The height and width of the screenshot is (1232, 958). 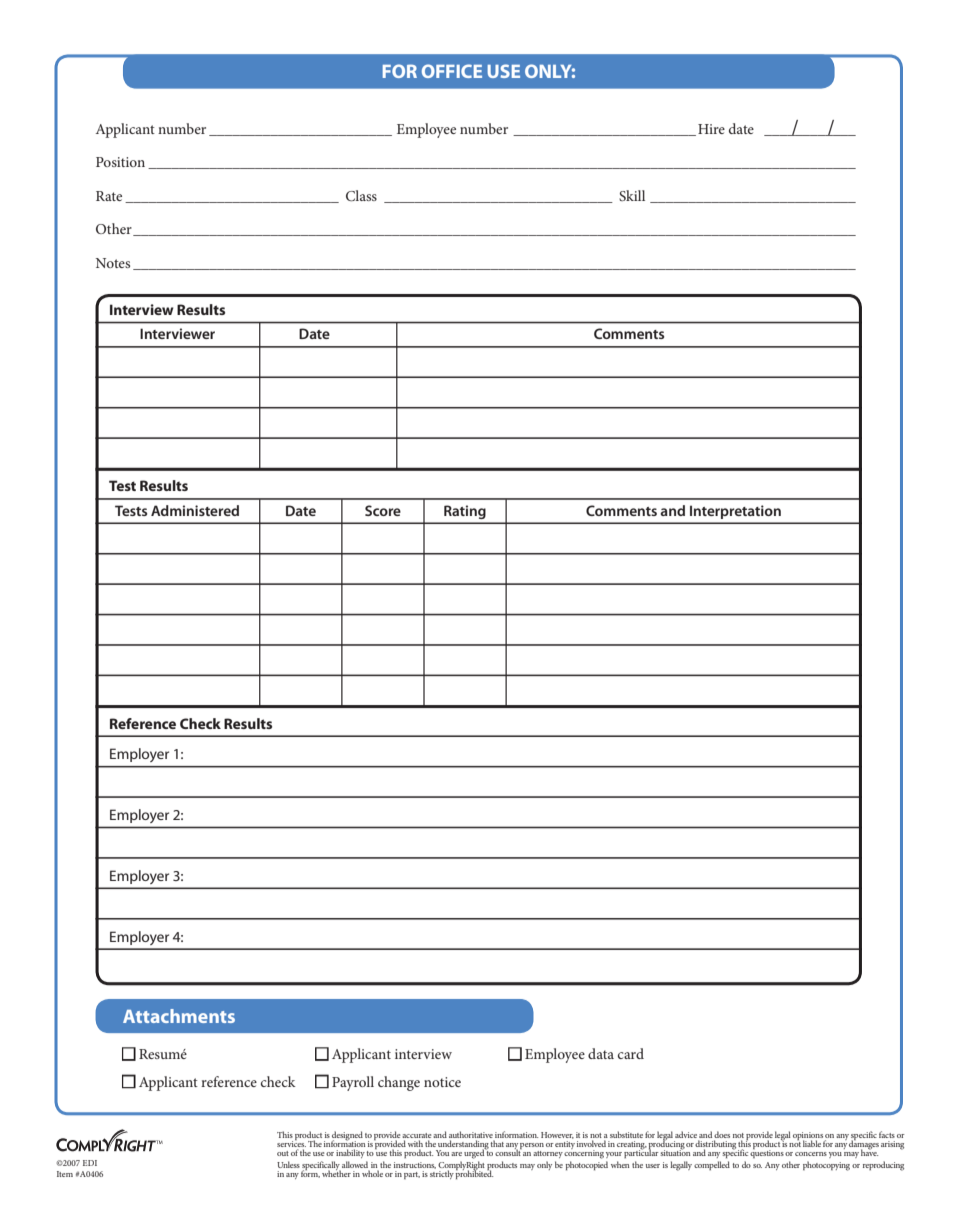 I want to click on EDI, so click(x=90, y=1163).
